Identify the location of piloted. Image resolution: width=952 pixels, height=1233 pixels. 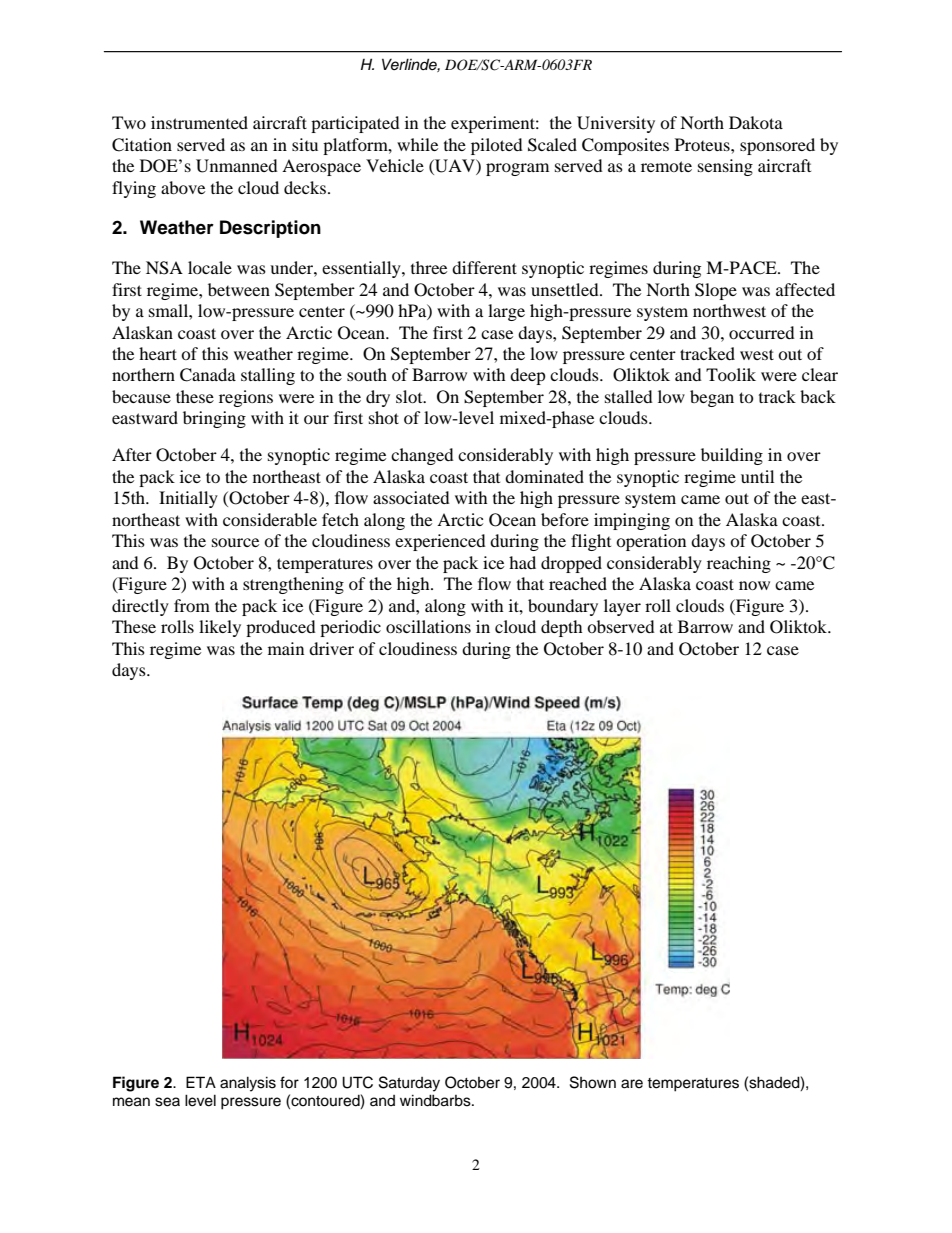
(497, 146).
